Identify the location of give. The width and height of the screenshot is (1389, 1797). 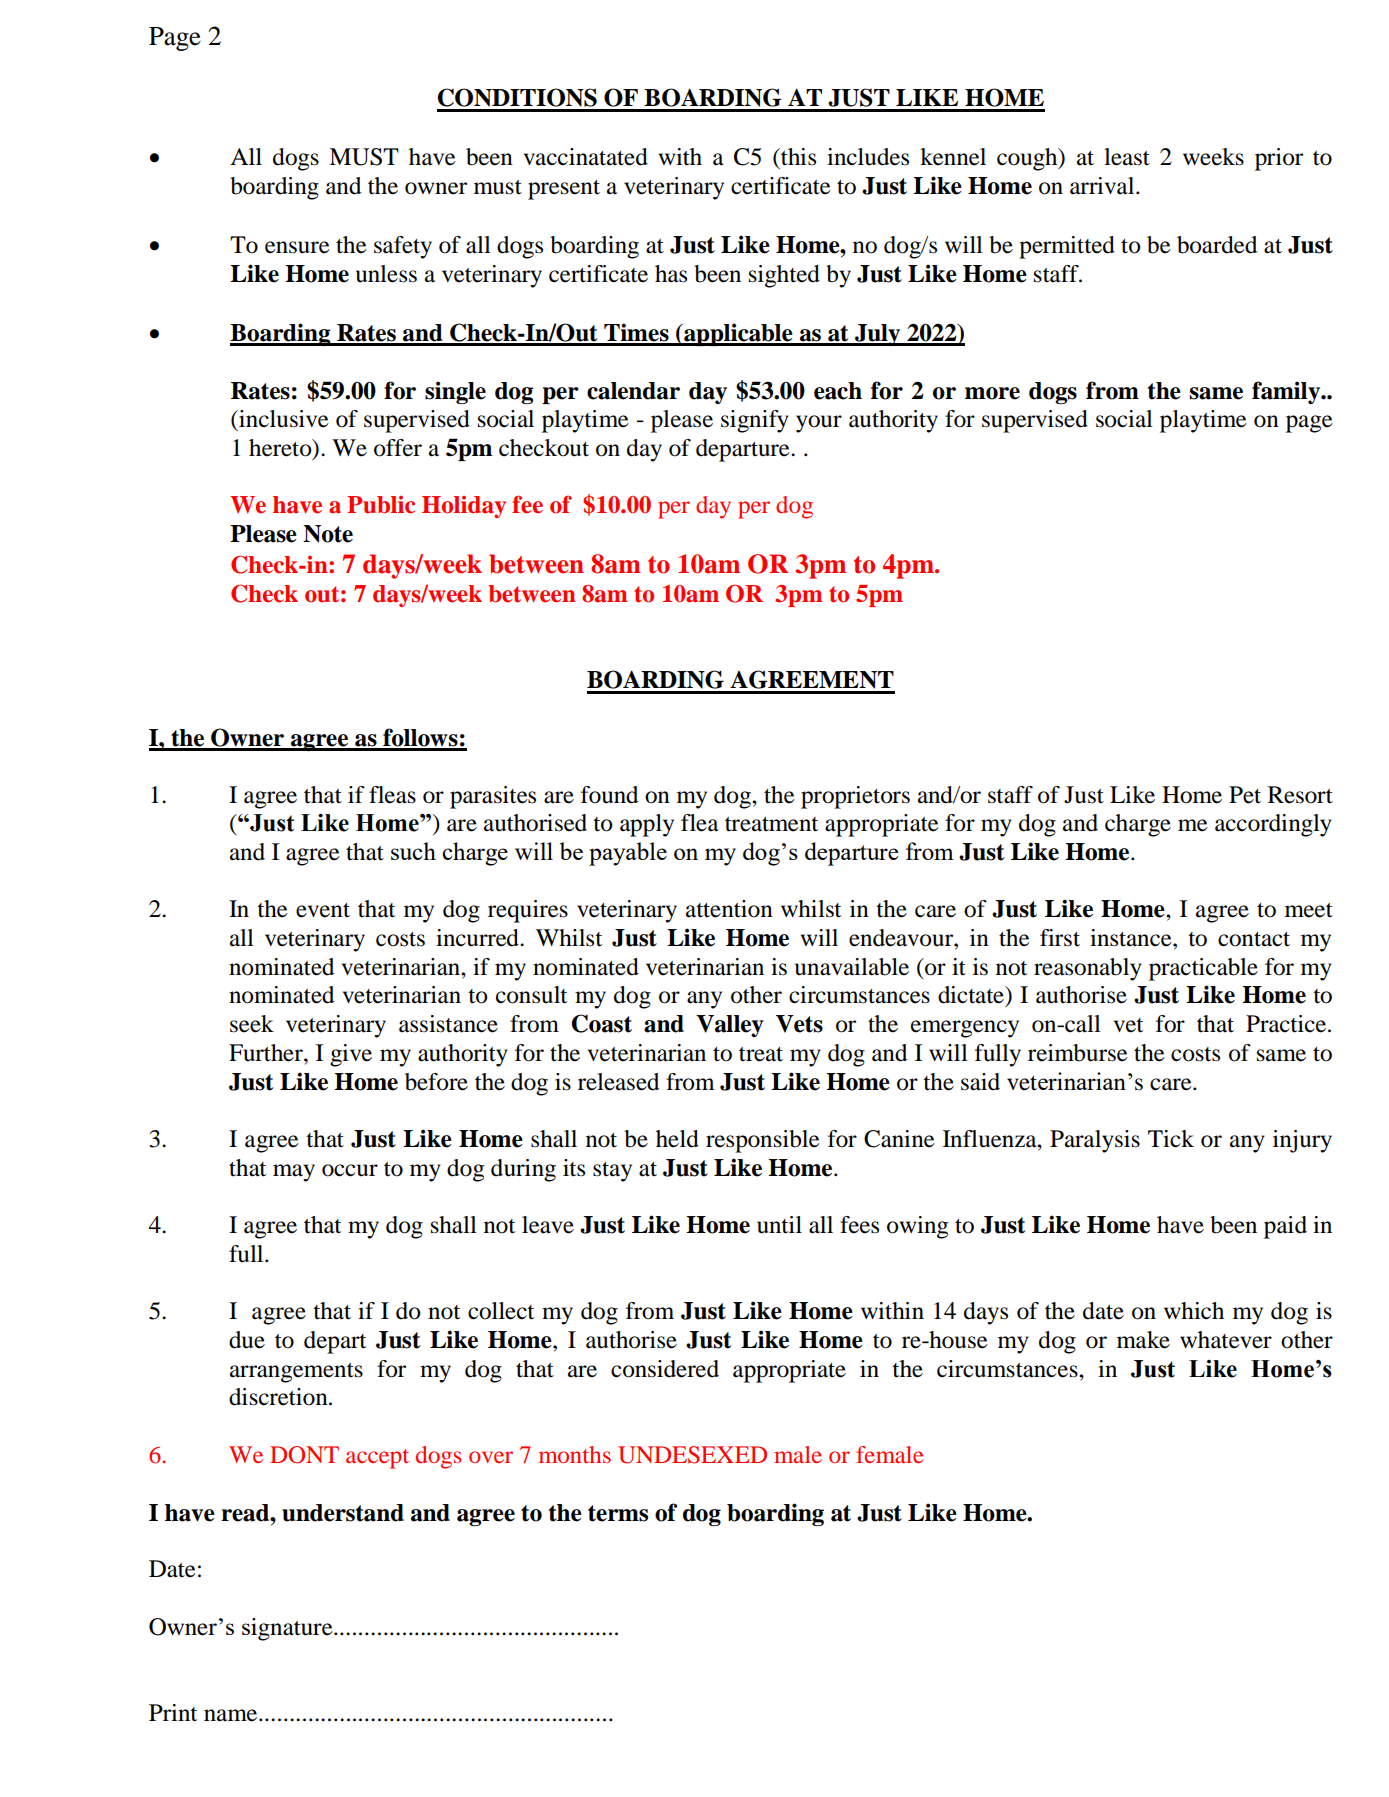
(351, 1055).
